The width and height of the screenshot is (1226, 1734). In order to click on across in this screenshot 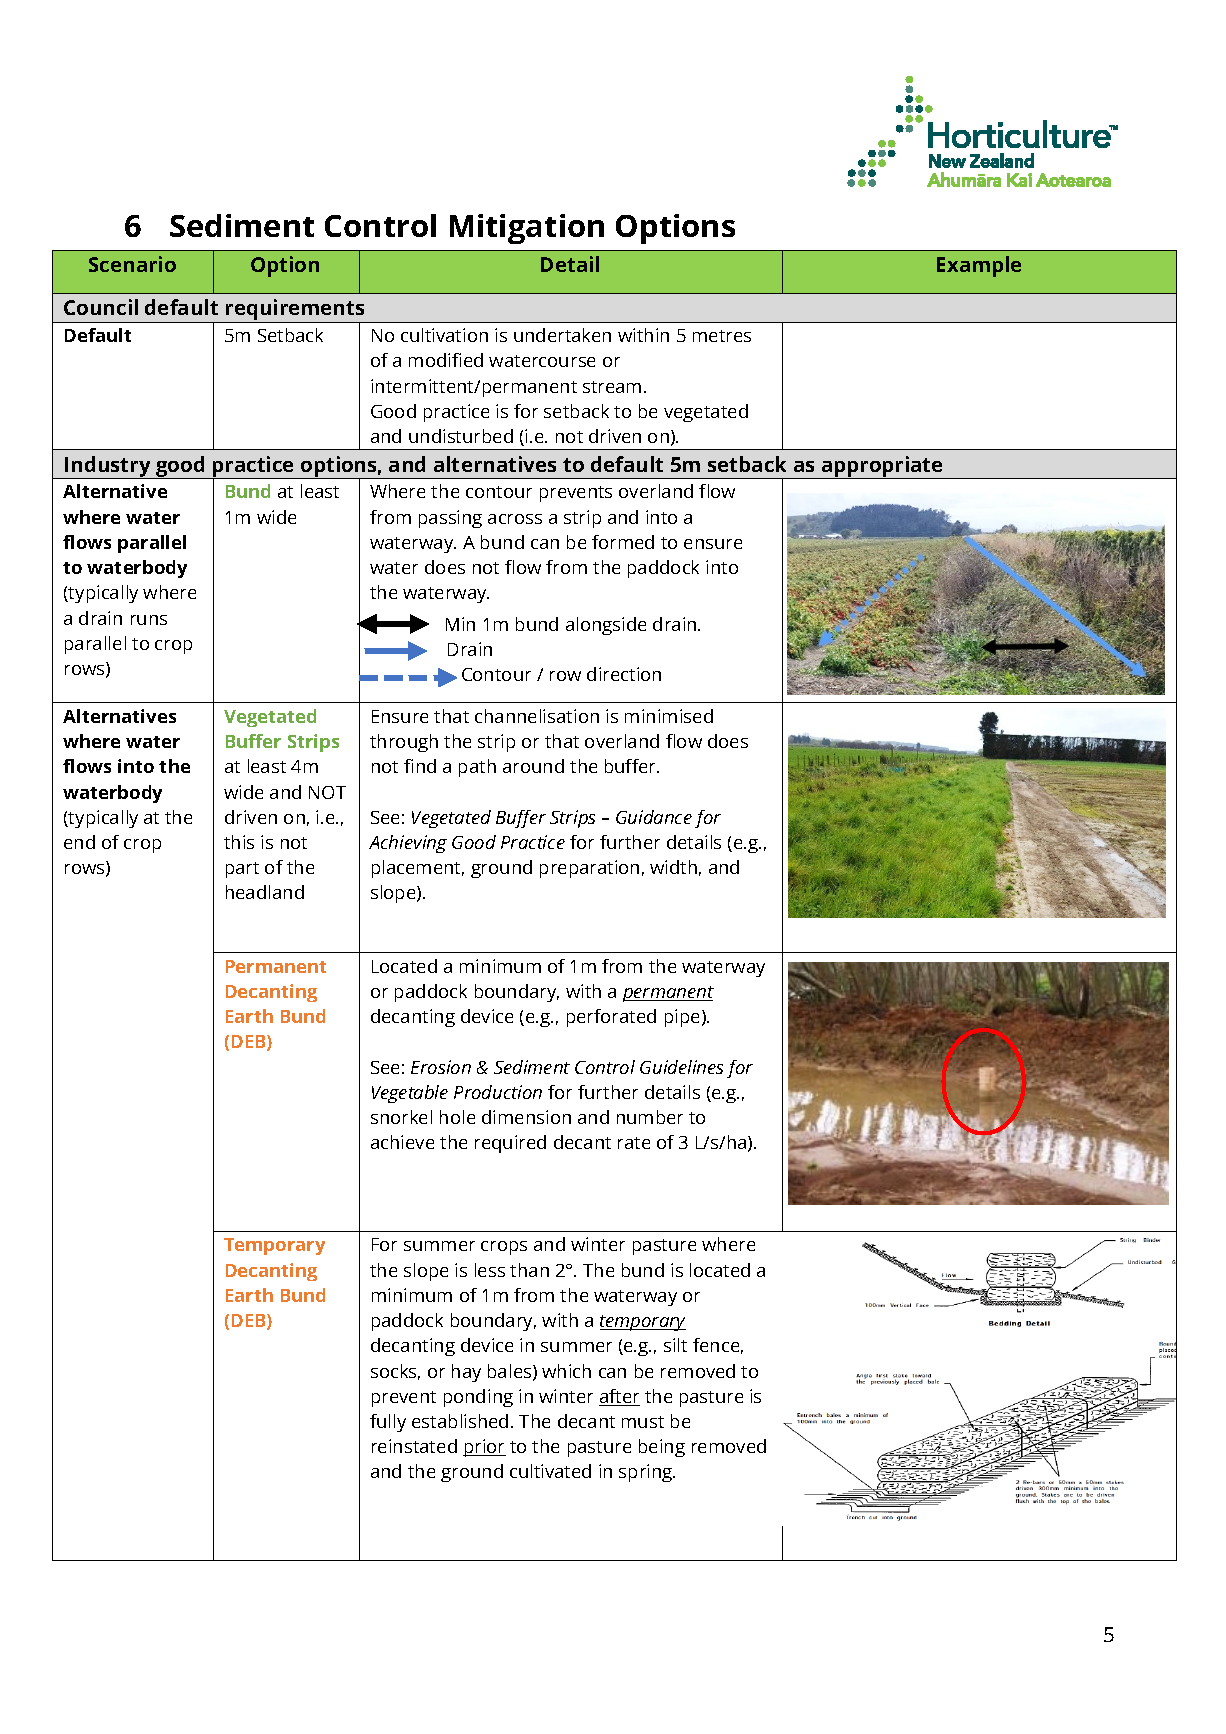, I will do `click(515, 519)`.
